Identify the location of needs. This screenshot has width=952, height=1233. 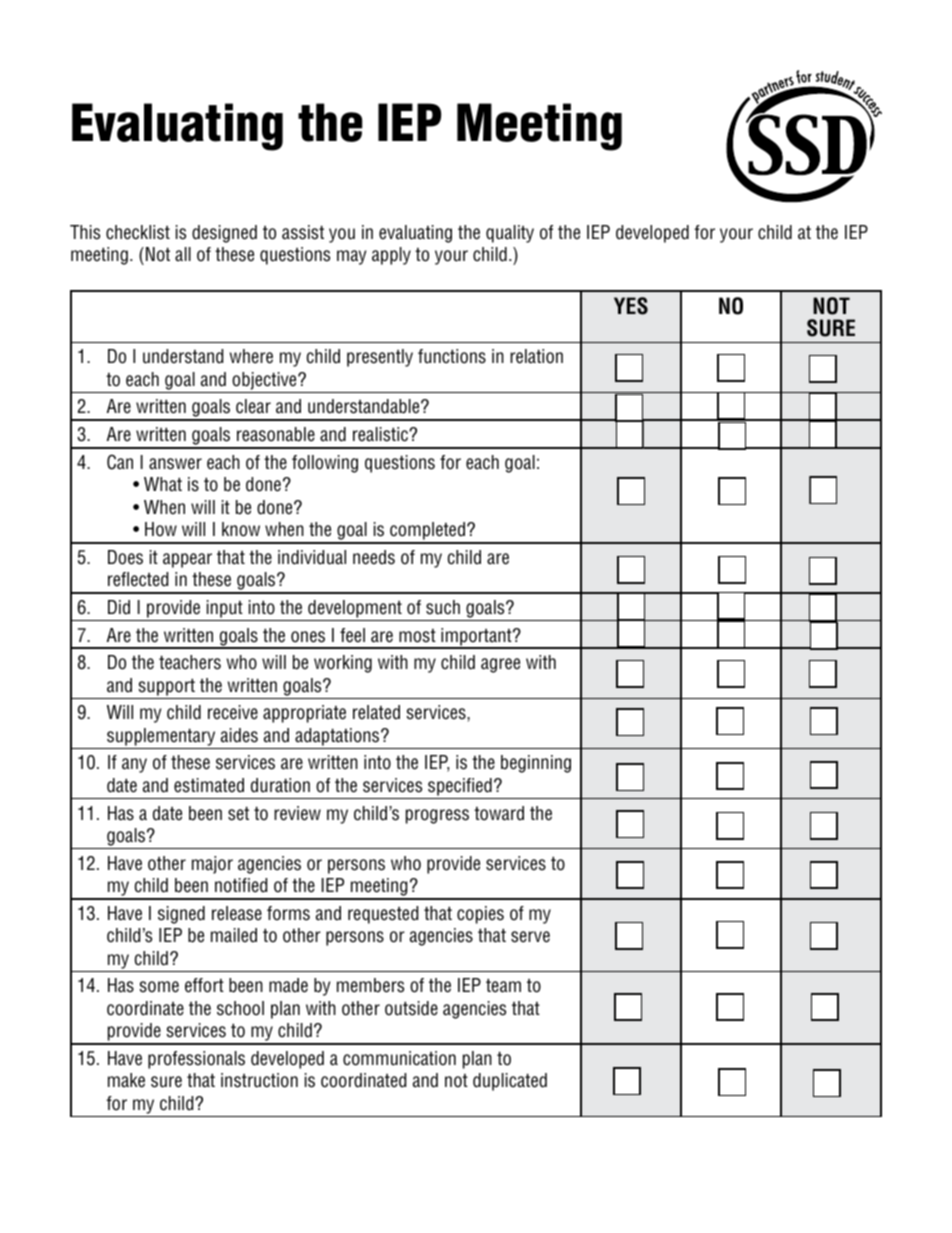
(374, 557).
